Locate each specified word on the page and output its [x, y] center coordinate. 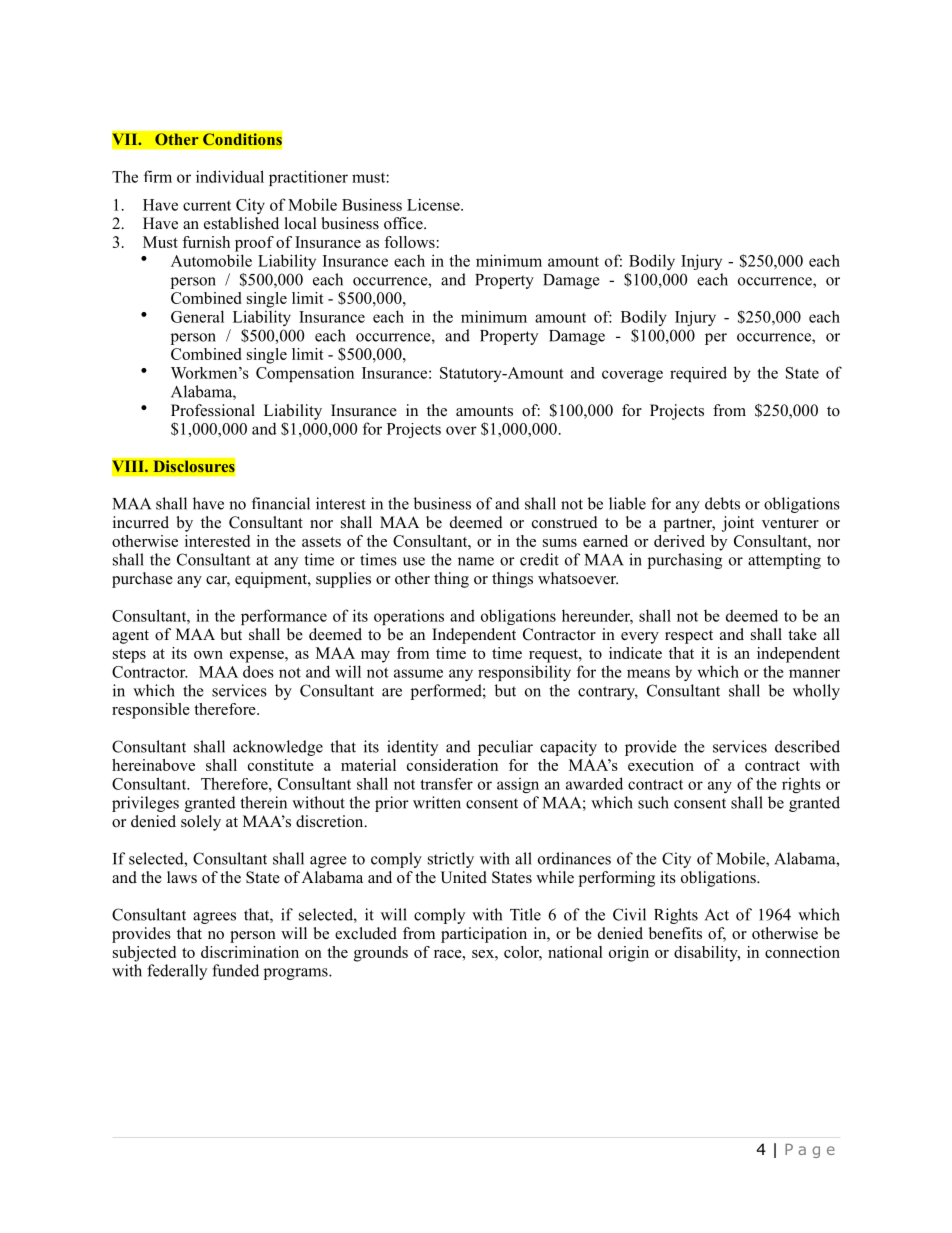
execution [661, 765]
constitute [281, 765]
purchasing [685, 561]
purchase [142, 580]
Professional [213, 410]
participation [484, 935]
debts [722, 503]
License [434, 204]
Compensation [305, 374]
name [476, 561]
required [698, 374]
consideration [452, 765]
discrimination [250, 952]
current [207, 206]
